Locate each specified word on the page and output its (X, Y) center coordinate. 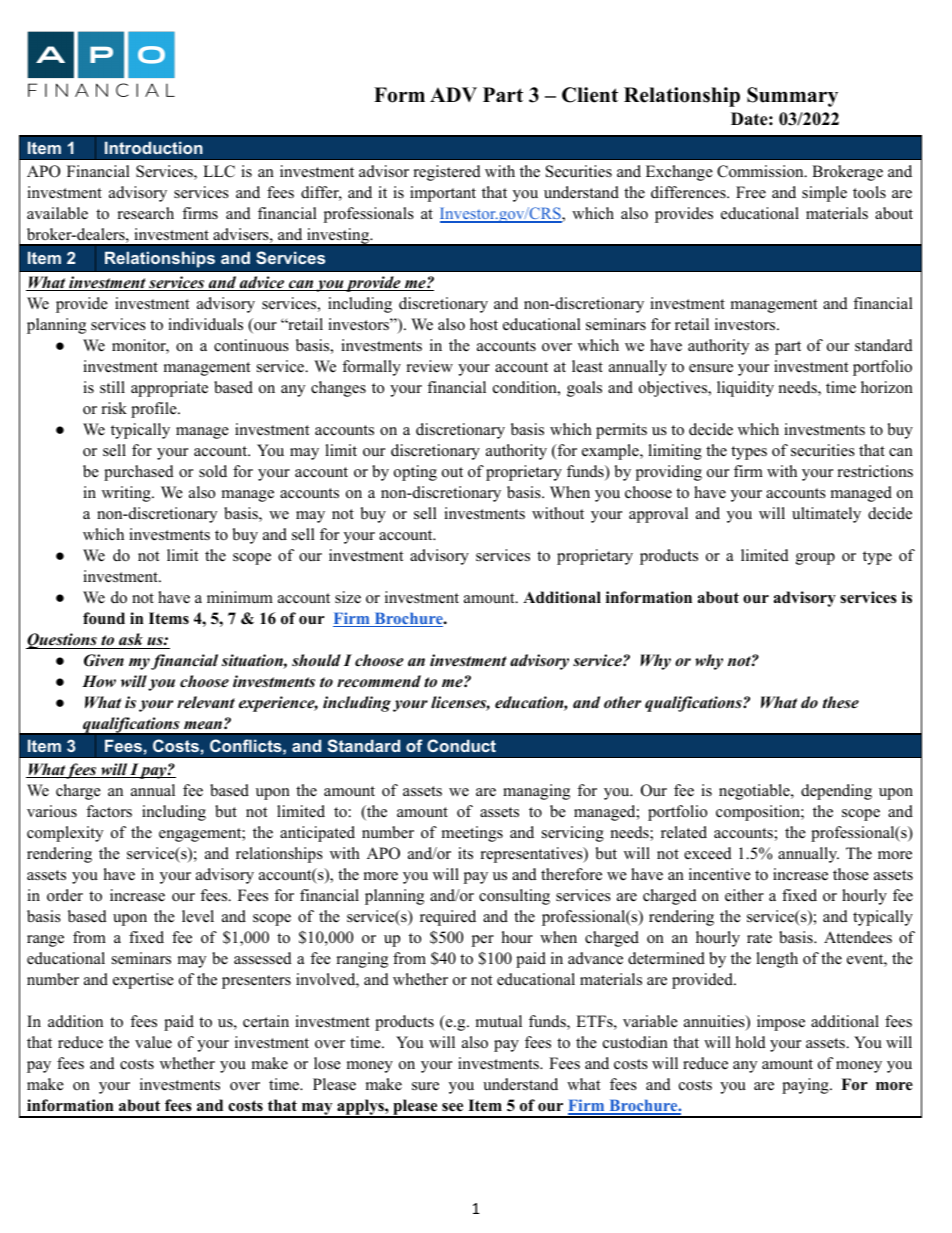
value (153, 1042)
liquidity (745, 389)
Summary (792, 97)
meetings (472, 834)
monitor (140, 346)
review (430, 366)
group (815, 559)
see (452, 1107)
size (348, 597)
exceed (708, 853)
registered (447, 173)
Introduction (154, 147)
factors (109, 811)
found (104, 618)
